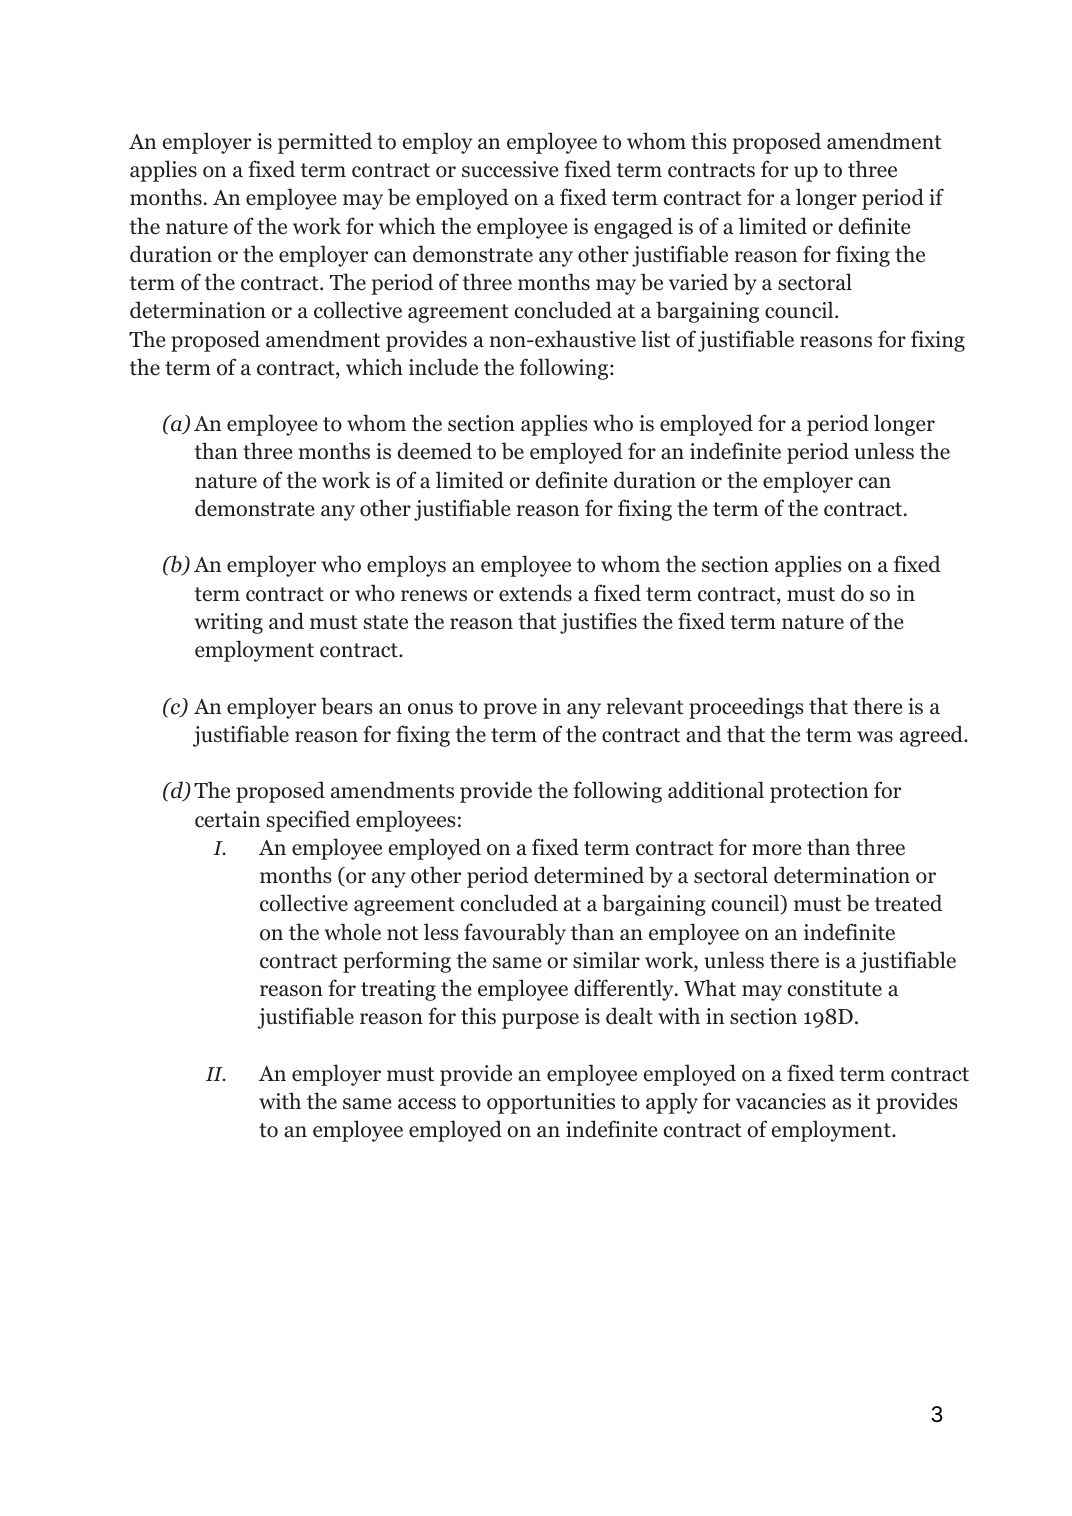  What do you see at coordinates (427, 1104) in the screenshot?
I see `access` at bounding box center [427, 1104].
